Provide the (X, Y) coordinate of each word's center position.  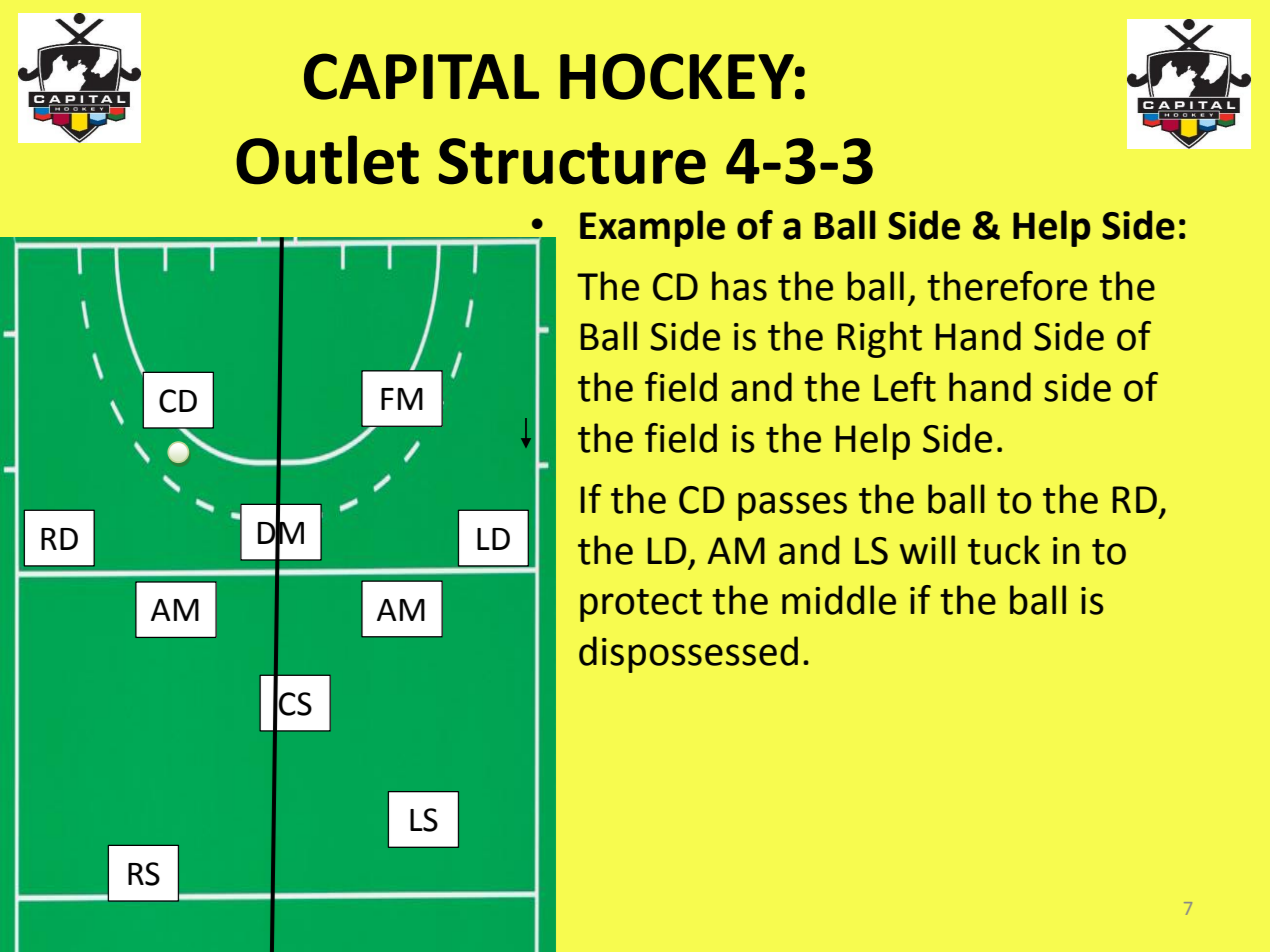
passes (792, 506)
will (927, 549)
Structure (572, 161)
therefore (1007, 286)
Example (652, 228)
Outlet (327, 160)
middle (839, 600)
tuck (1004, 550)
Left (905, 387)
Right (880, 339)
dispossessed (688, 654)
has (739, 286)
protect (641, 605)
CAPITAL (421, 76)
